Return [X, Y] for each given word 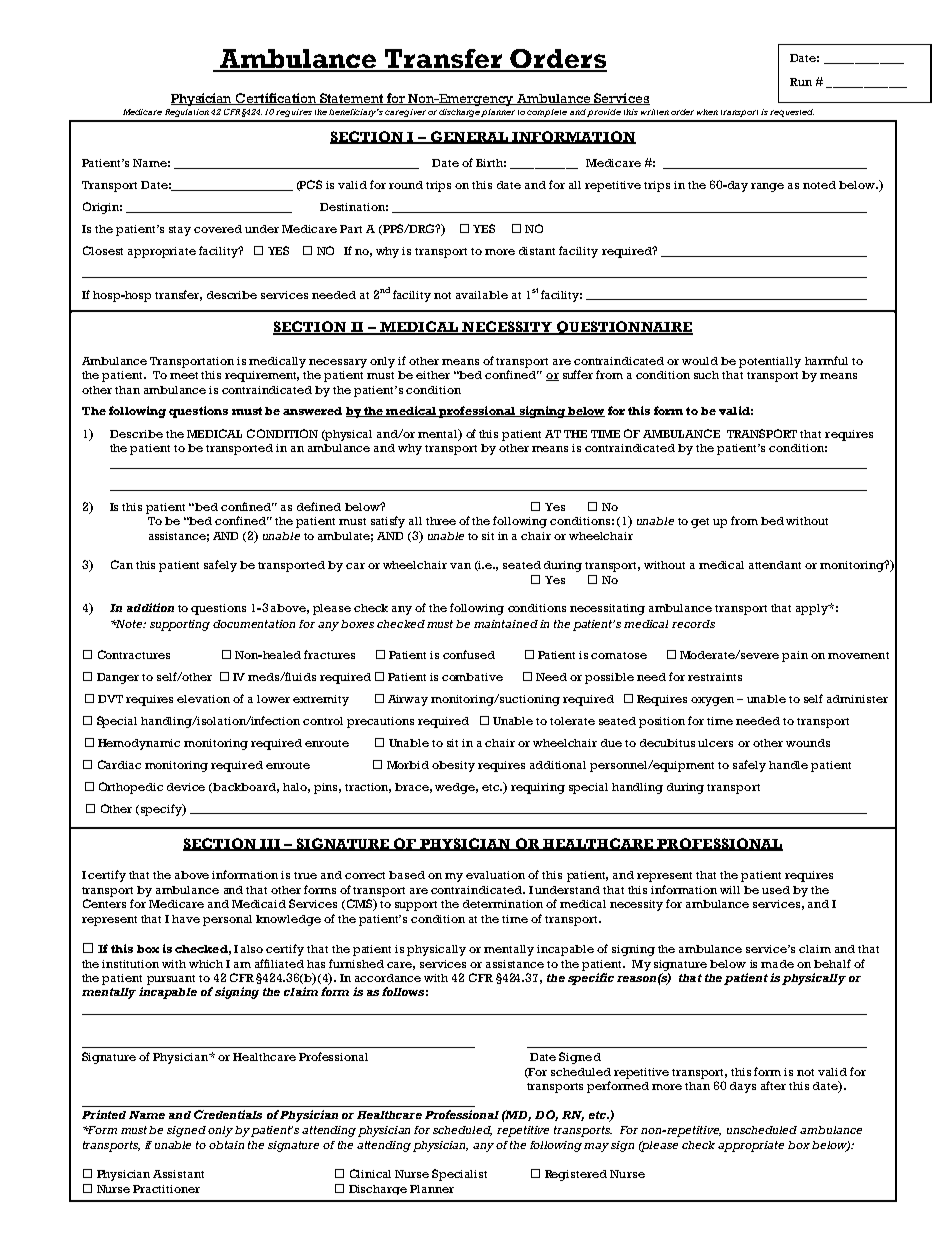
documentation [254, 624]
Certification [276, 99]
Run [801, 82]
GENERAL [469, 137]
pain [795, 656]
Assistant [178, 1174]
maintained [506, 624]
